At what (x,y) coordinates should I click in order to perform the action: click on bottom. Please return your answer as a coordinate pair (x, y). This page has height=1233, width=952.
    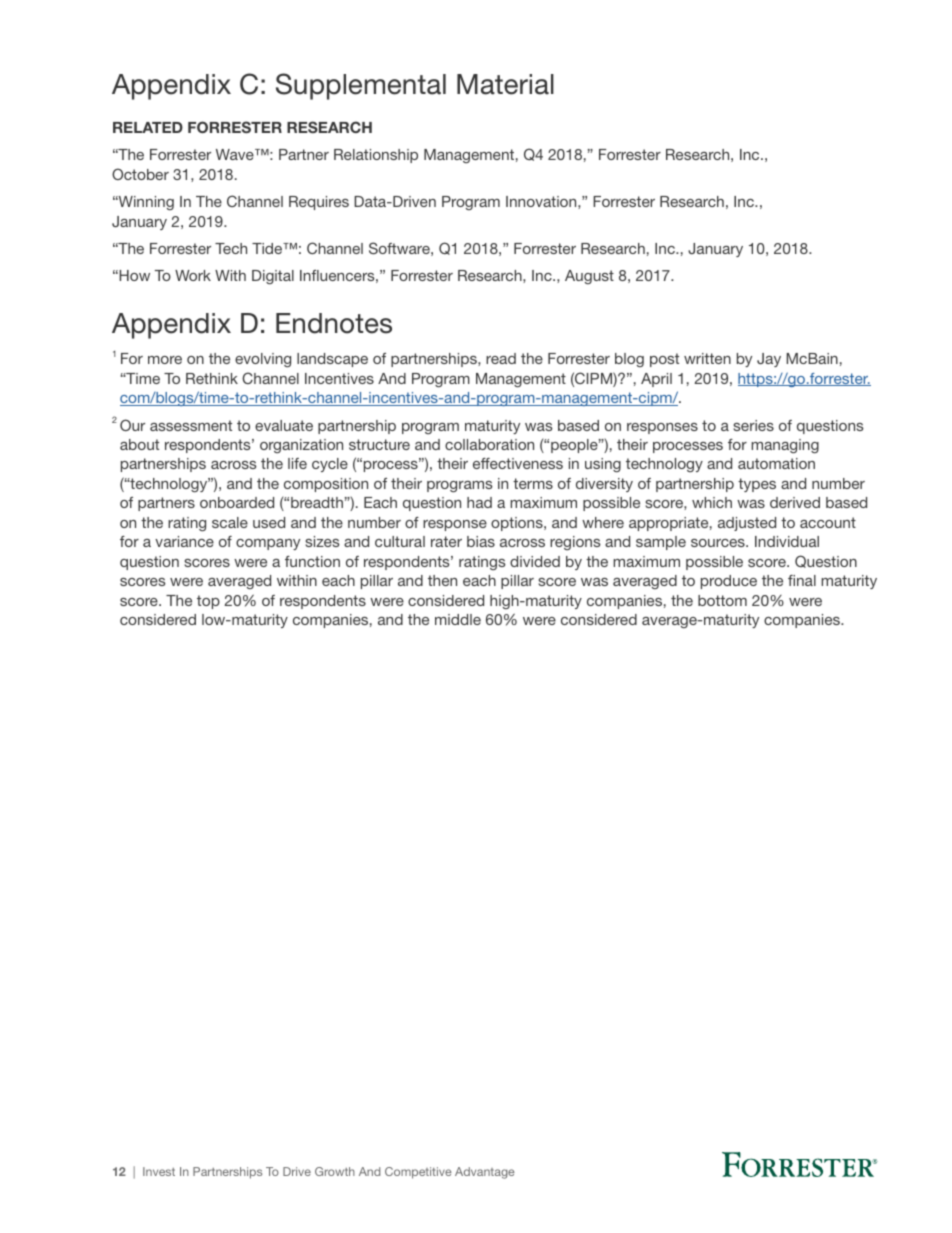
    Looking at the image, I should click on (722, 600).
